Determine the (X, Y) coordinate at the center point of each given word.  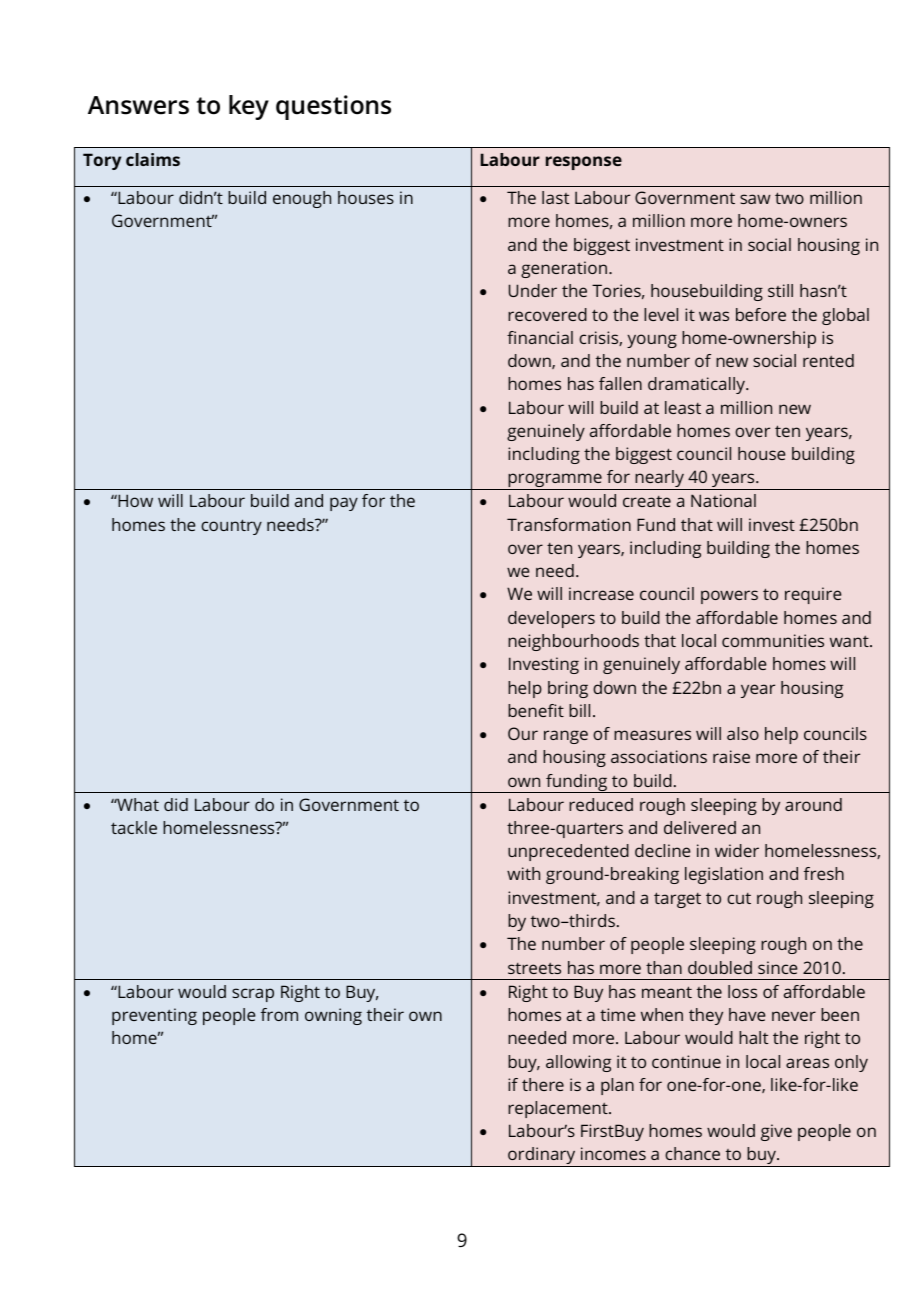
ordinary (542, 1157)
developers (551, 619)
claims (153, 159)
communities (773, 640)
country (231, 527)
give (776, 1132)
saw (755, 199)
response (584, 163)
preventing (154, 1016)
